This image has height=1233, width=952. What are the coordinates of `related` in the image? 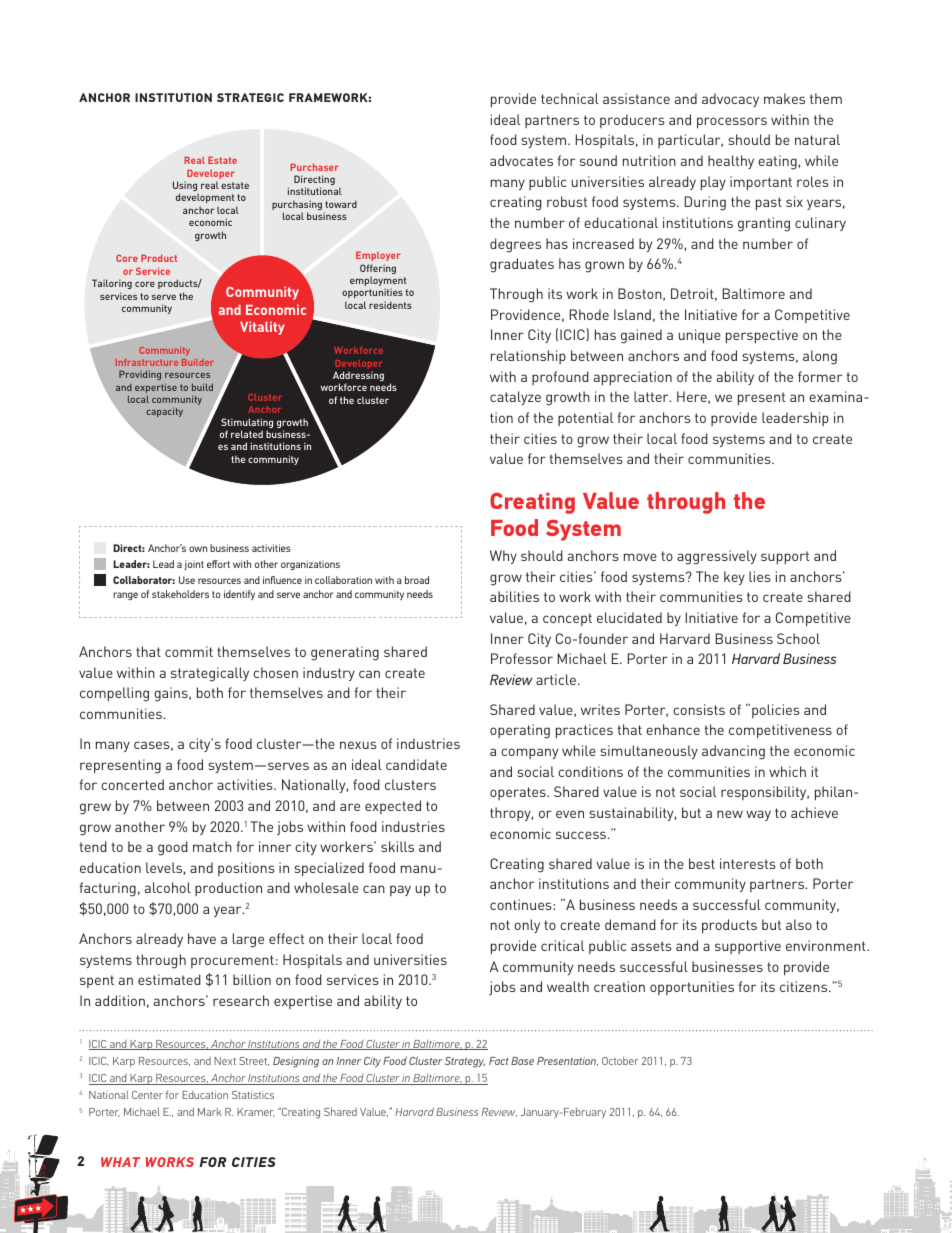 It's located at (247, 434).
